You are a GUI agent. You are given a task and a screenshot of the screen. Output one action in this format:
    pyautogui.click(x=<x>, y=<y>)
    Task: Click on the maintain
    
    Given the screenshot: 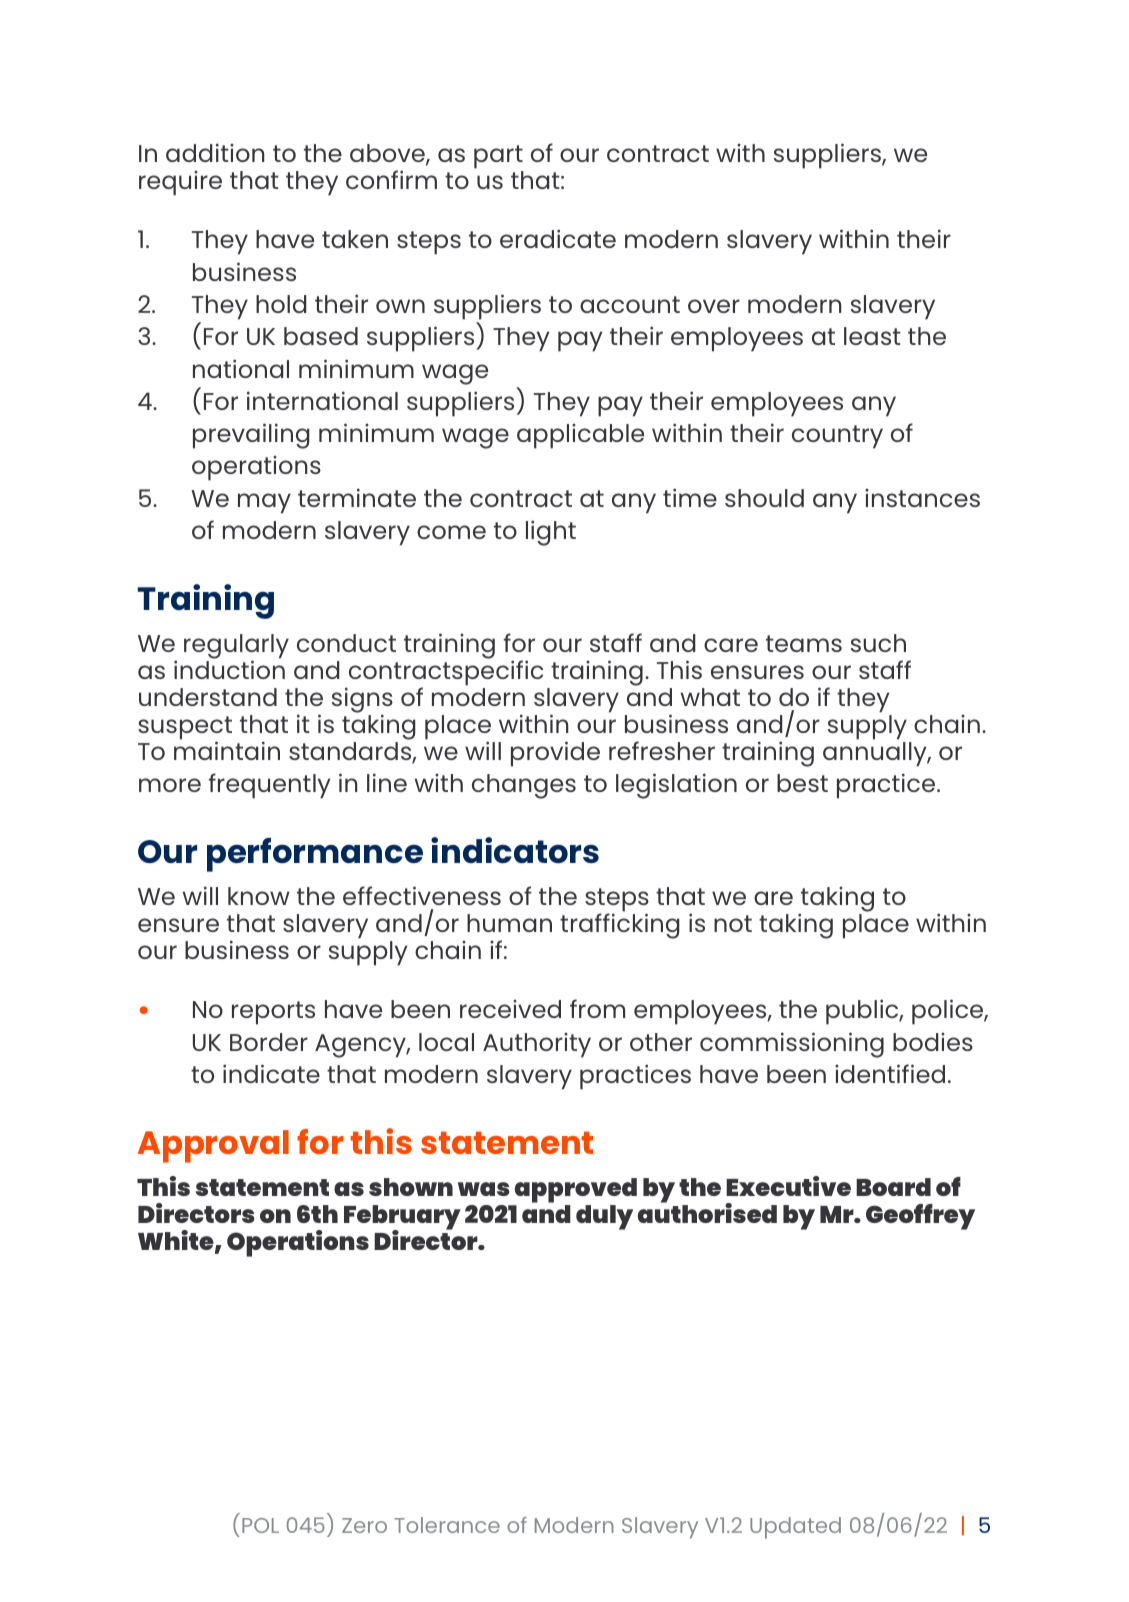 What is the action you would take?
    pyautogui.click(x=227, y=749)
